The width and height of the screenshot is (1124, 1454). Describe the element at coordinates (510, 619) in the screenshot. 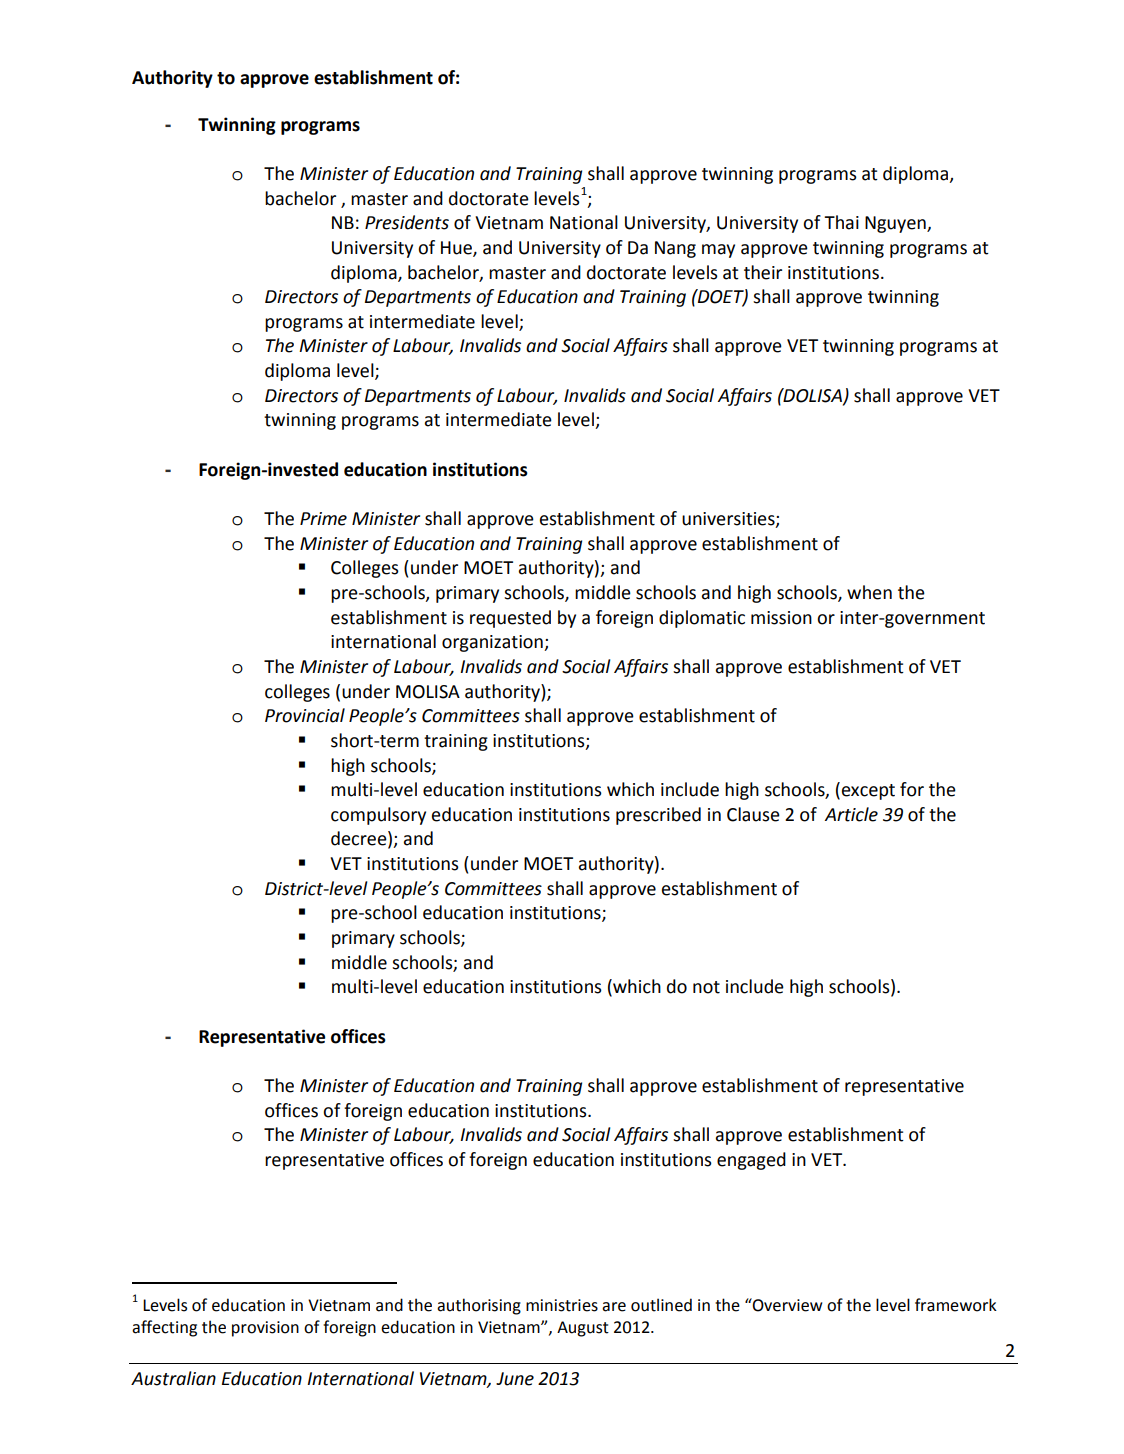

I see `requested` at that location.
